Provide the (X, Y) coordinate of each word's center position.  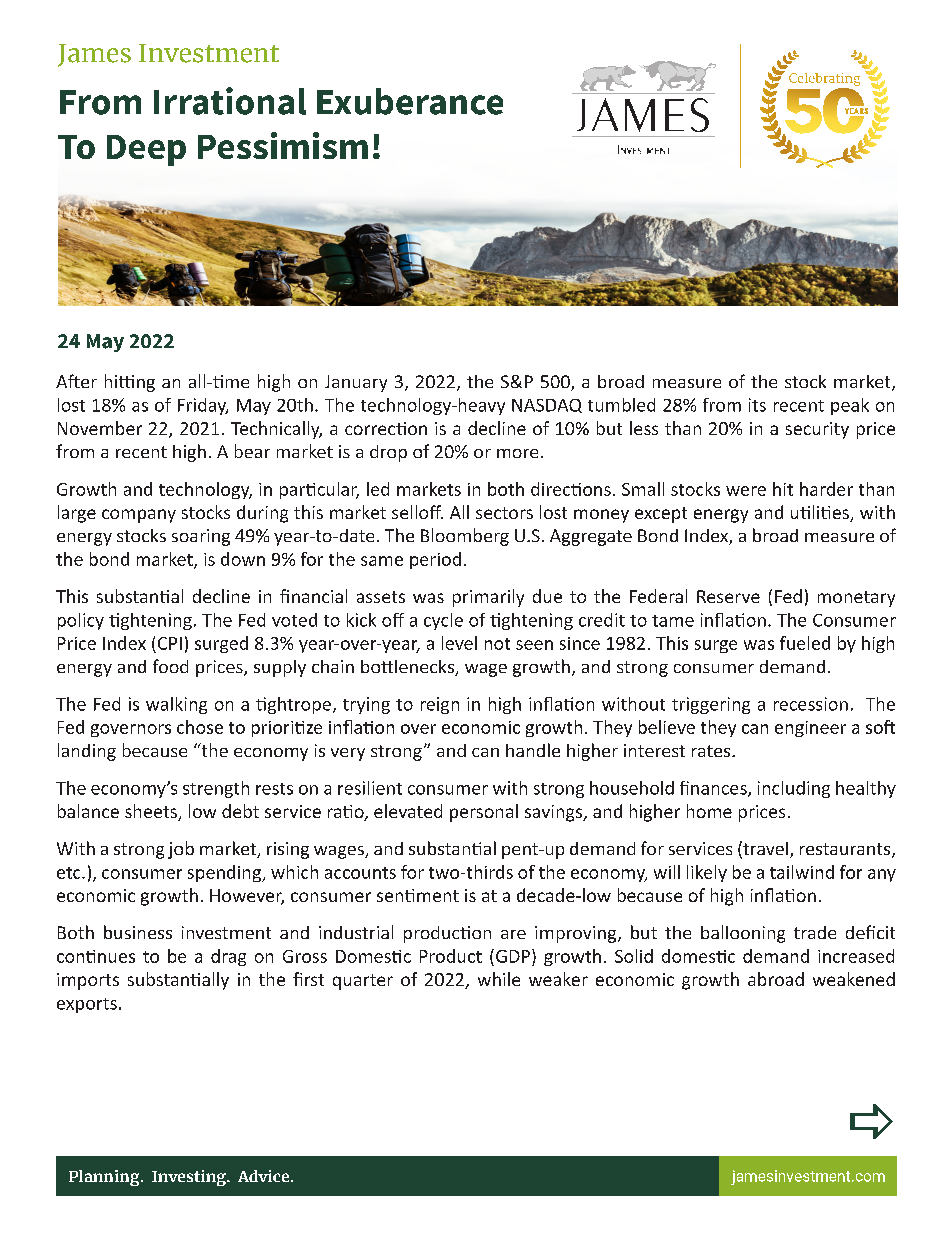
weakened (854, 979)
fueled (805, 643)
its (757, 405)
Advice (263, 1176)
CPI (170, 643)
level (459, 643)
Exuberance (410, 101)
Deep (146, 150)
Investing (190, 1178)
